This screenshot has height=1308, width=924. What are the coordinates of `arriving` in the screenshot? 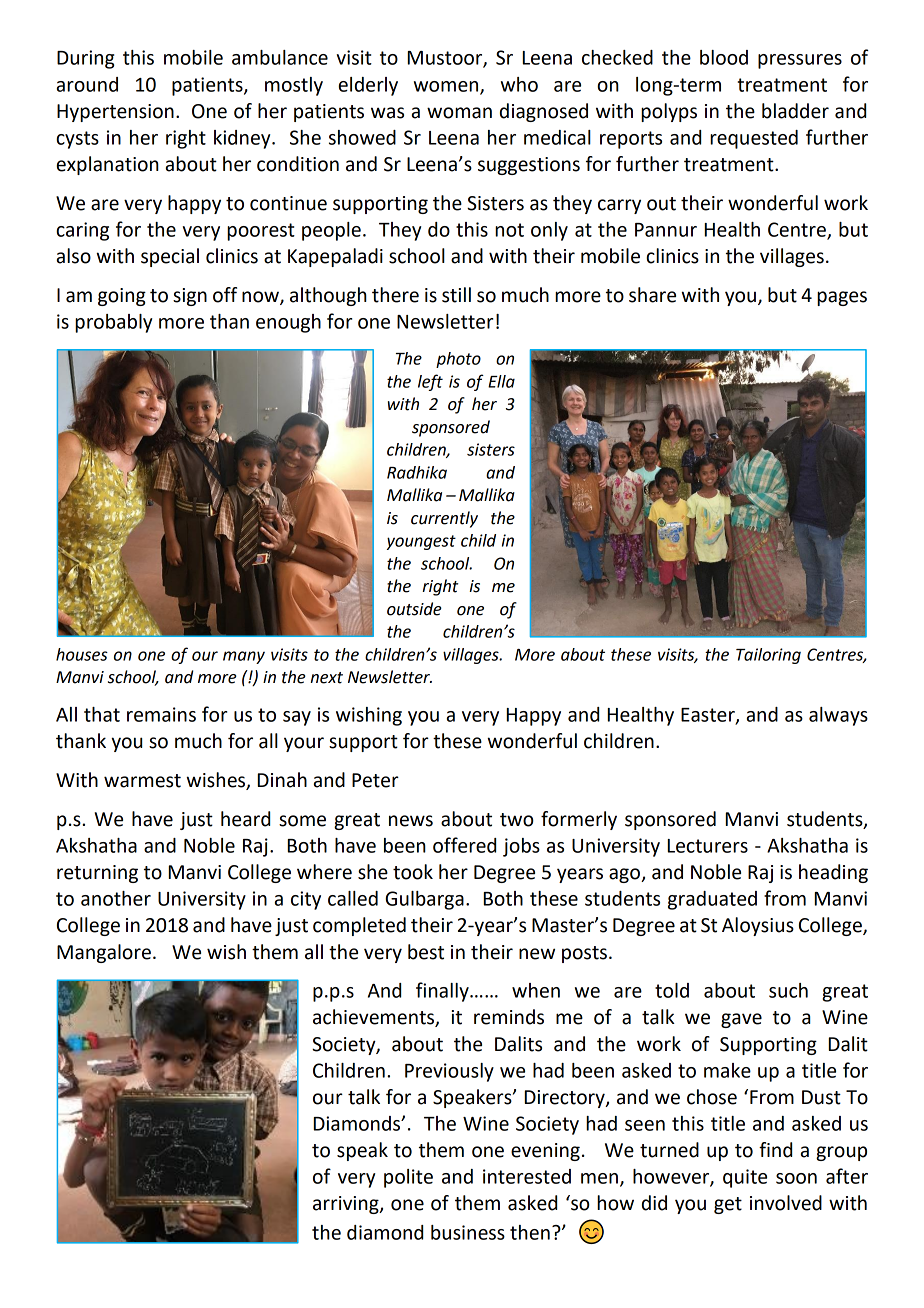 It's located at (347, 1205).
